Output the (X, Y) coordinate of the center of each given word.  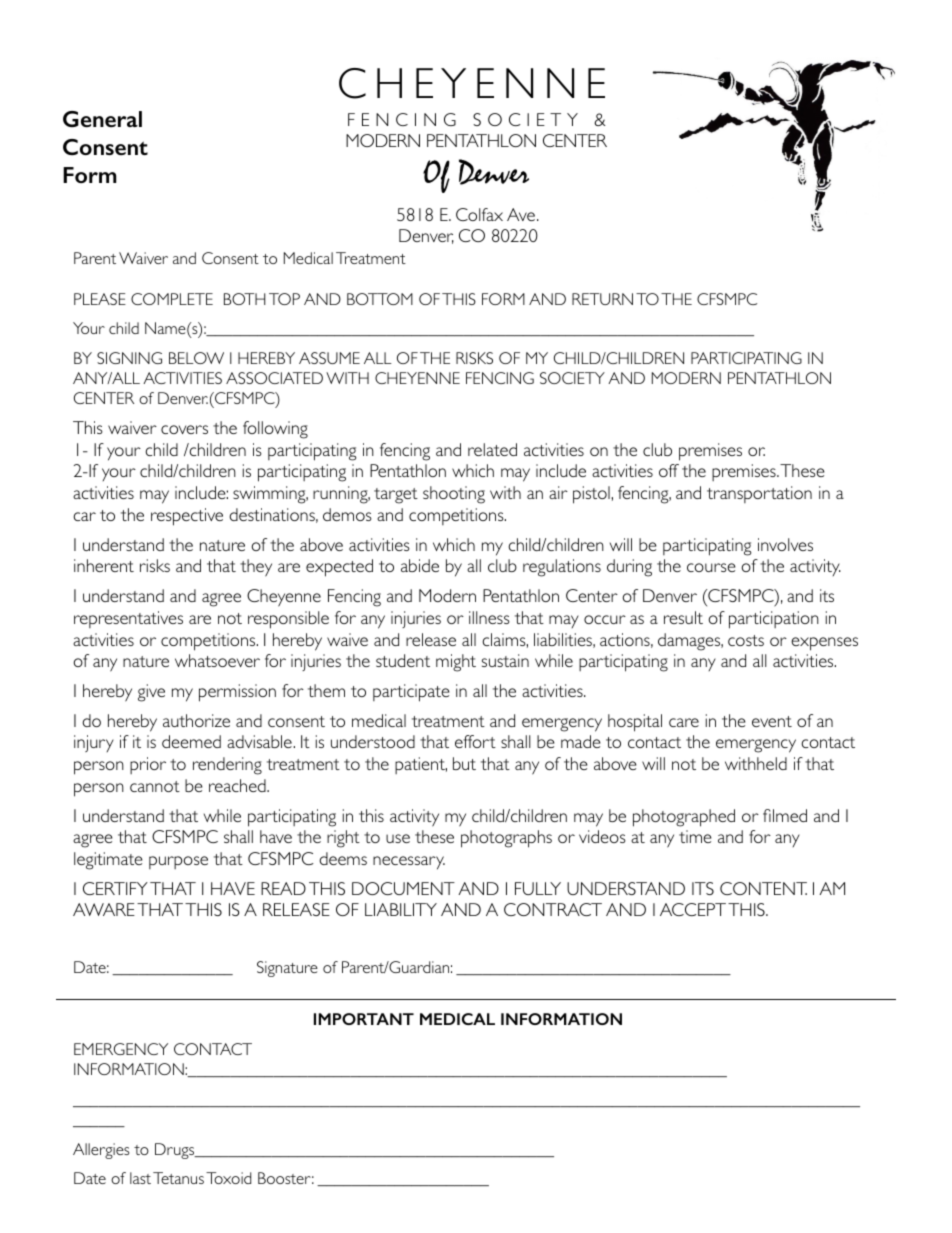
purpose (178, 862)
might (456, 663)
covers (184, 429)
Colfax (479, 214)
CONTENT (763, 888)
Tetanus (178, 1178)
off (669, 470)
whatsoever (217, 660)
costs (746, 640)
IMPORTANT (364, 1019)
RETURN (602, 299)
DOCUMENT (403, 888)
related (492, 449)
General (102, 119)
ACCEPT (693, 909)
